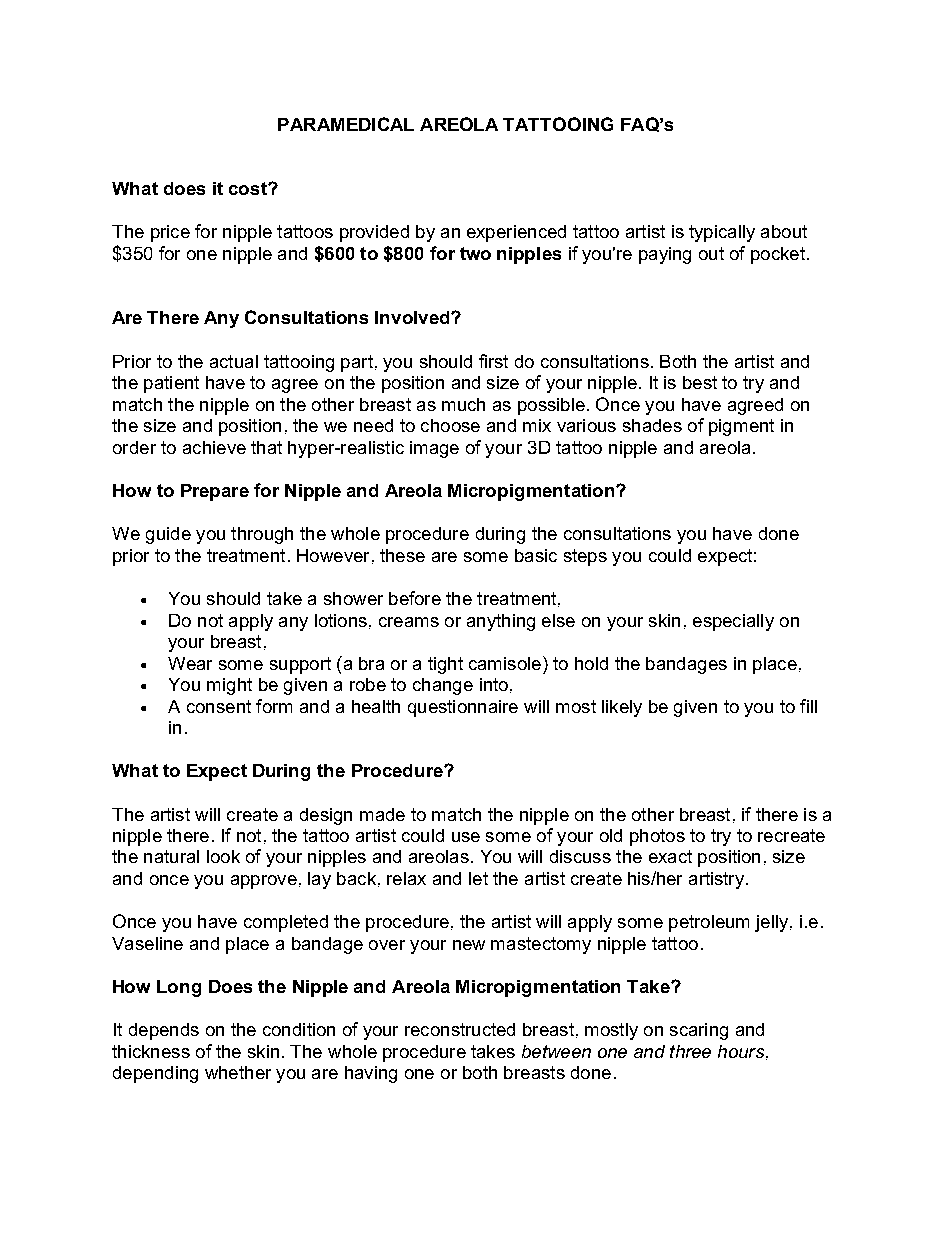  Describe the element at coordinates (516, 233) in the image. I see `experienced` at that location.
